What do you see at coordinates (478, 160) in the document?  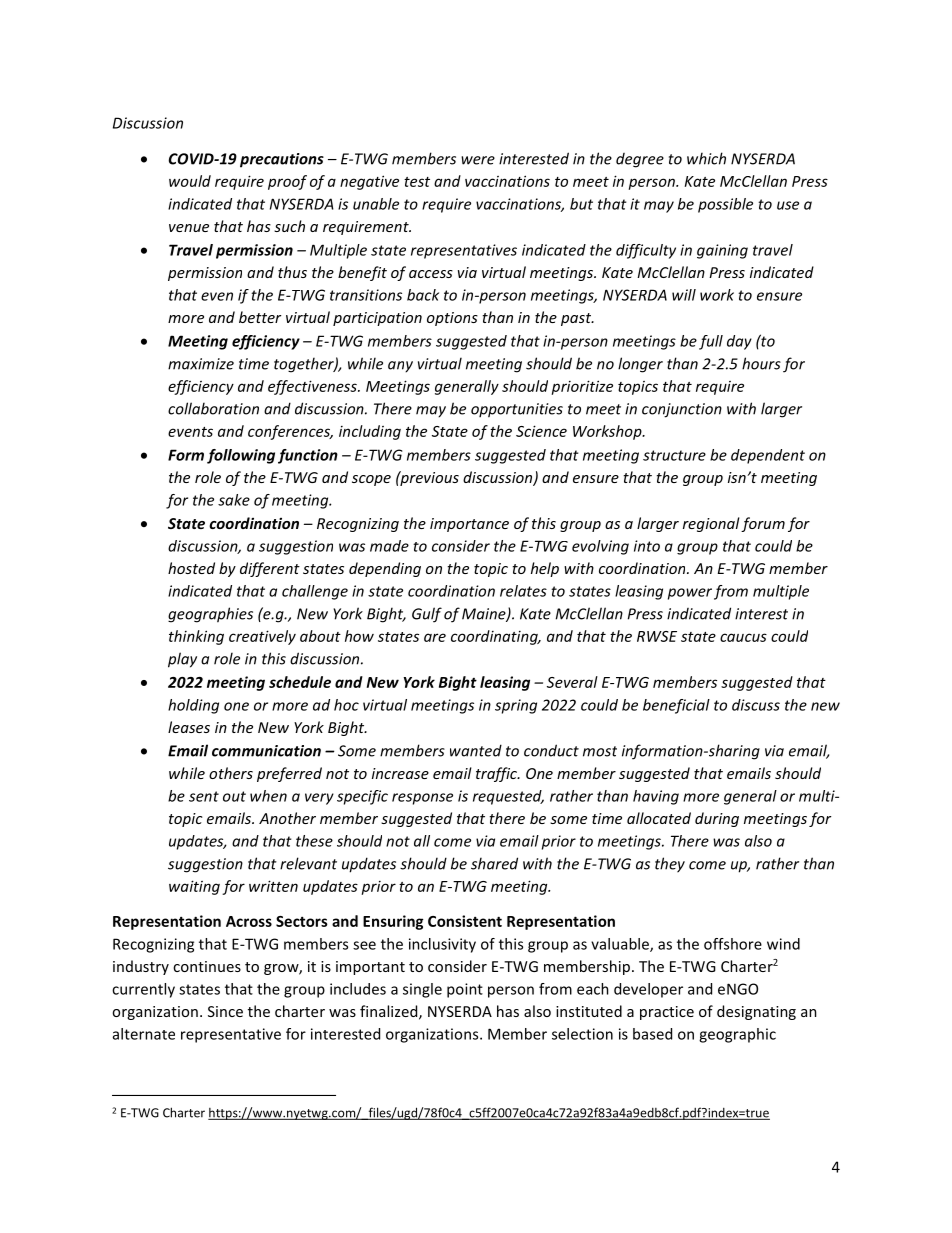 I see `were` at bounding box center [478, 160].
